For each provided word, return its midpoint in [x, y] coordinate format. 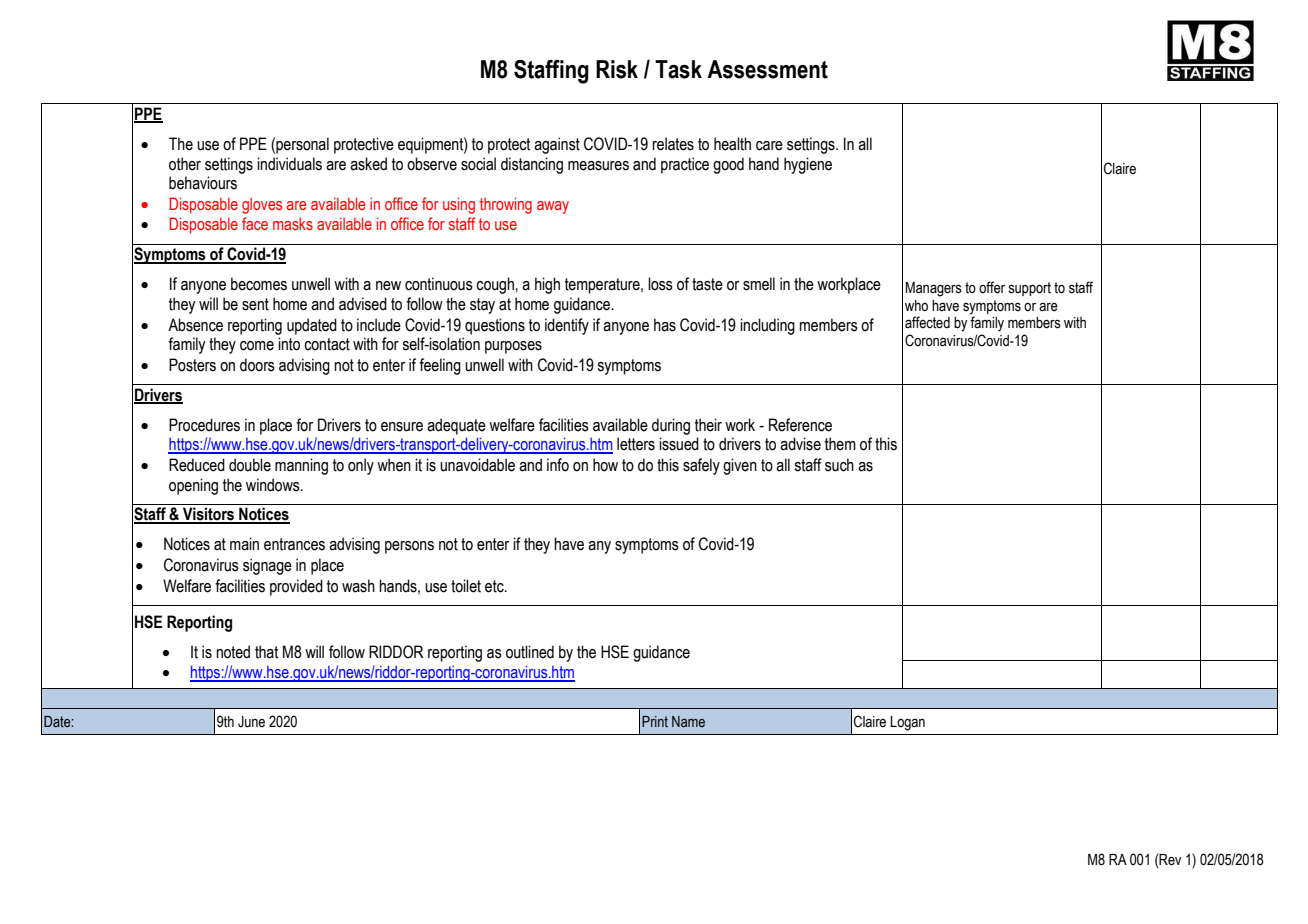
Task [678, 69]
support [1030, 289]
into [289, 344]
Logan [907, 723]
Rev [1170, 860]
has [665, 325]
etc [495, 586]
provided [296, 587]
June [251, 722]
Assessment [767, 69]
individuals [289, 164]
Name [688, 721]
